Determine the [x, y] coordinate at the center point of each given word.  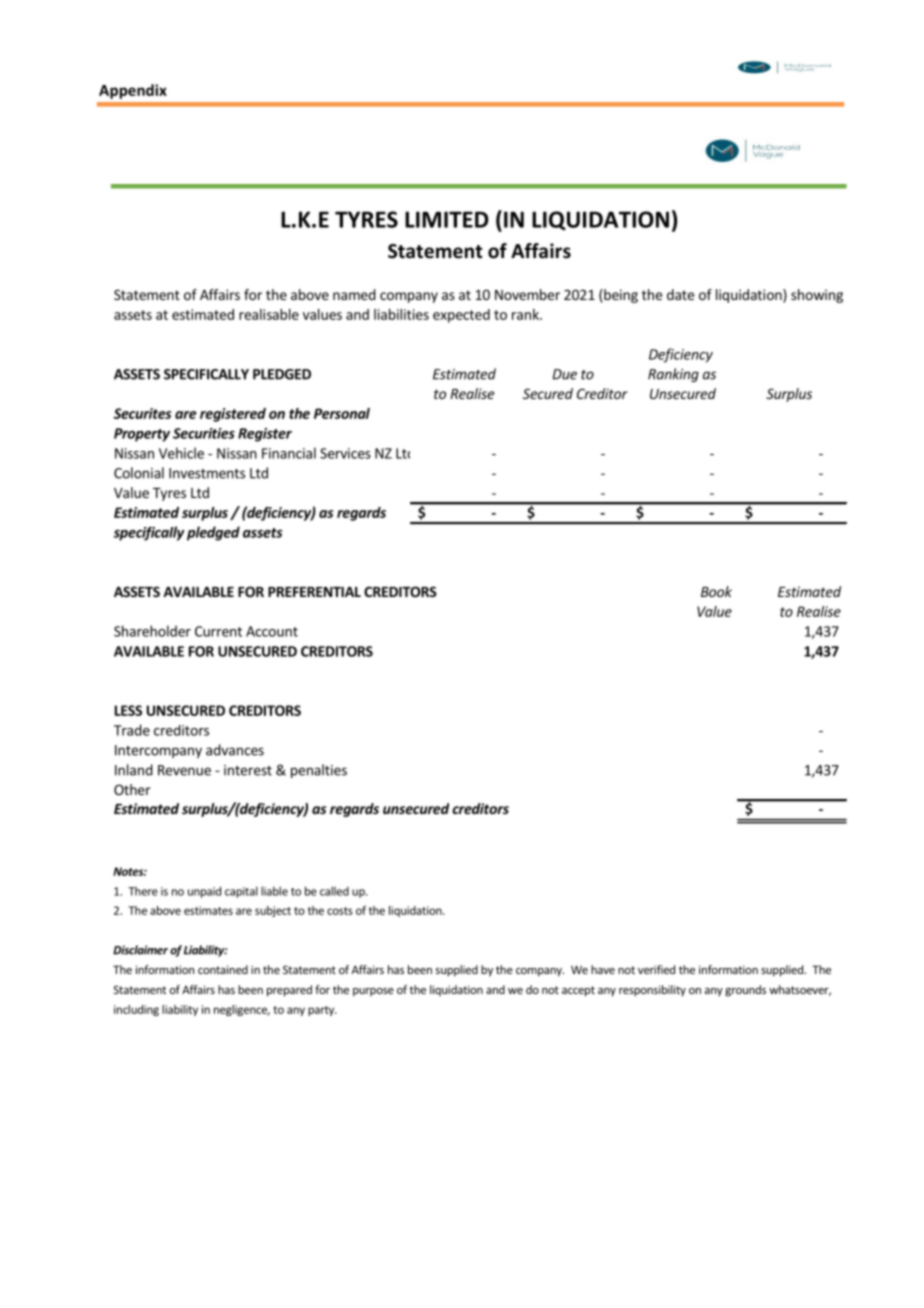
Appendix [133, 91]
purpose [373, 992]
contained [223, 969]
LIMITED [447, 219]
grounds [745, 991]
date [680, 294]
